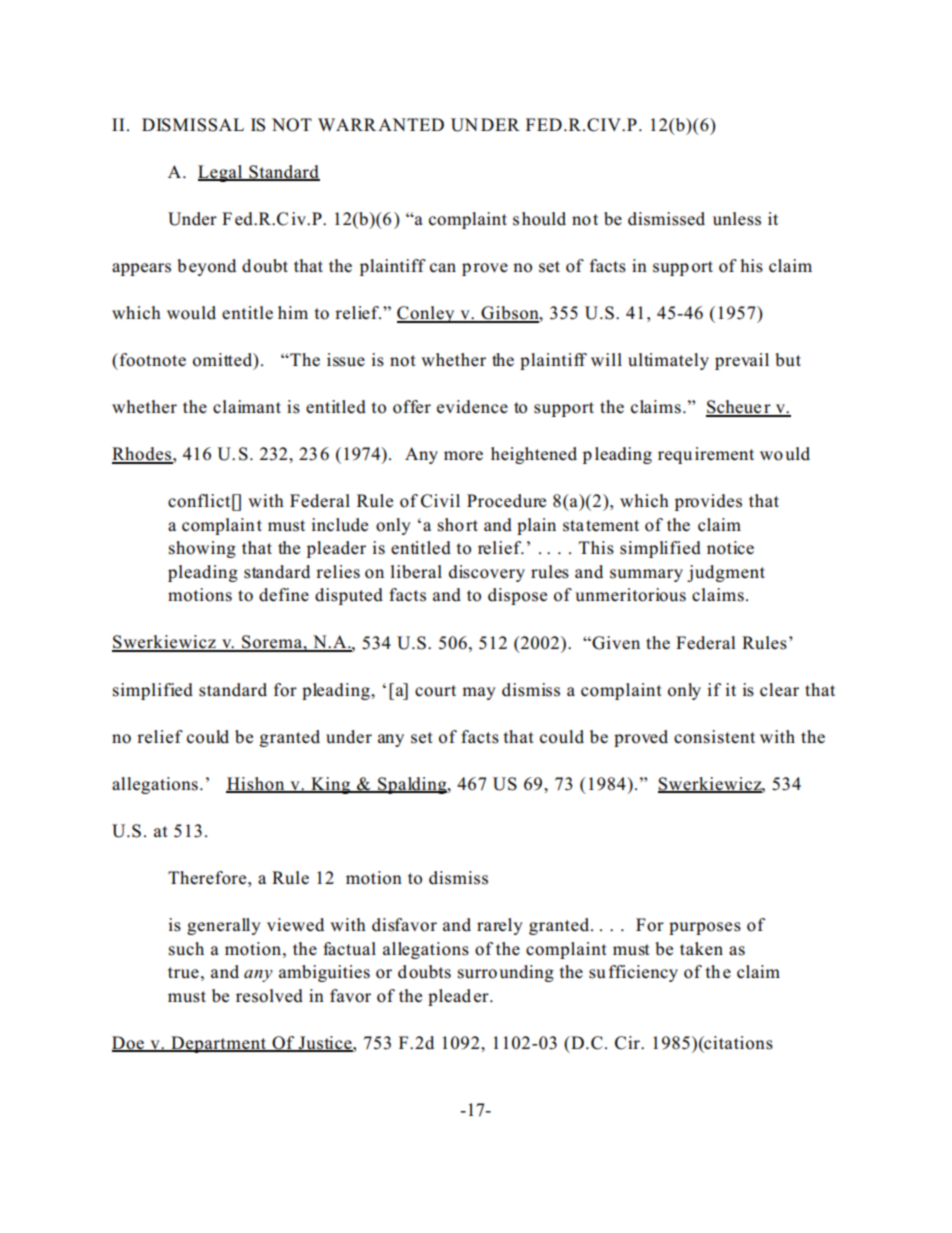 The height and width of the screenshot is (1233, 952). What do you see at coordinates (443, 268) in the screenshot?
I see `can` at bounding box center [443, 268].
